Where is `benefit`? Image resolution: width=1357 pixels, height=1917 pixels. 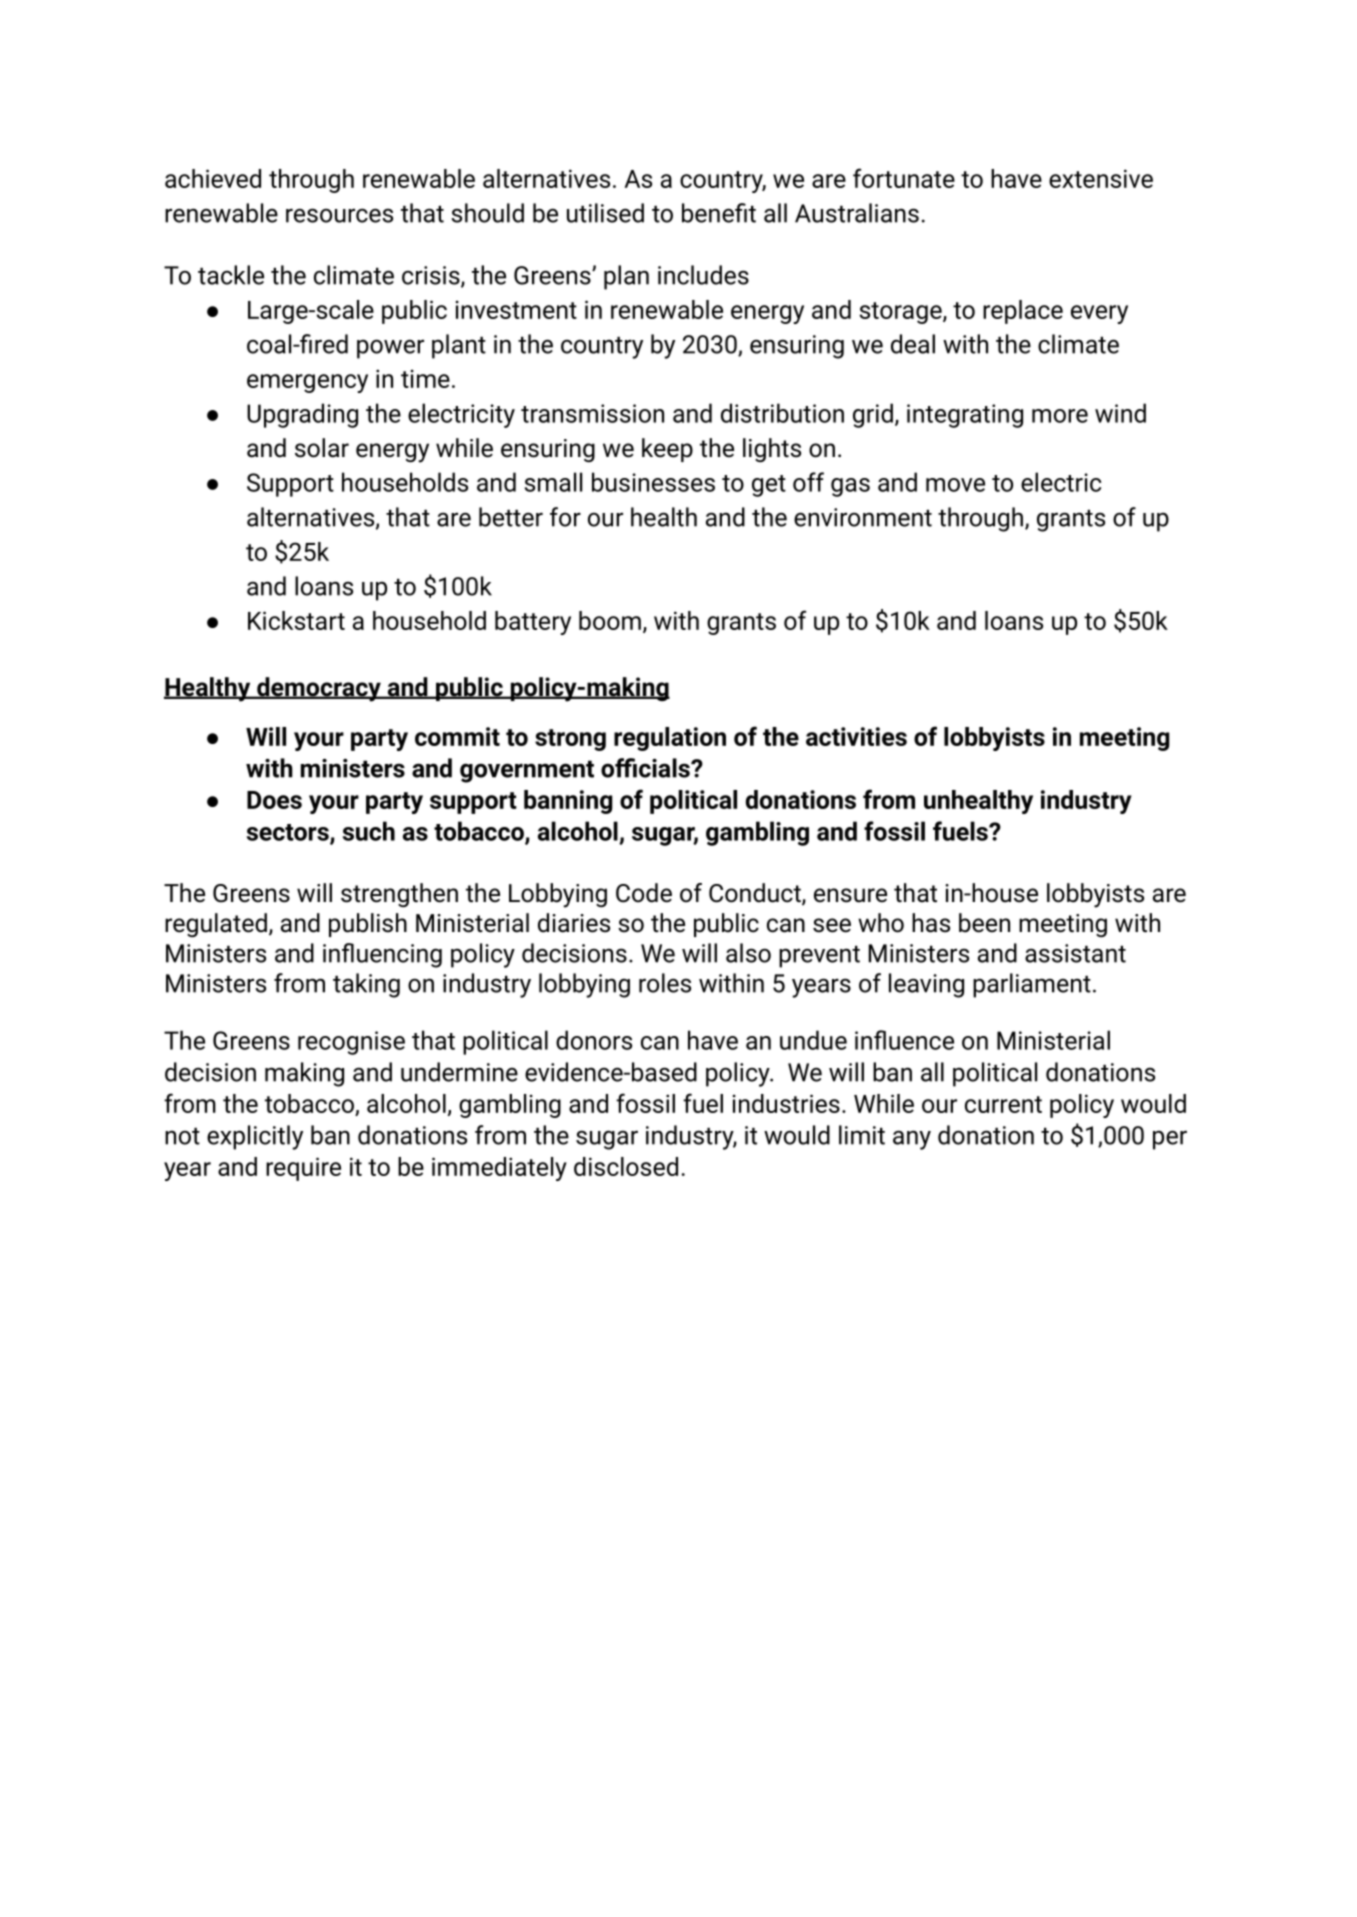
benefit is located at coordinates (719, 213).
